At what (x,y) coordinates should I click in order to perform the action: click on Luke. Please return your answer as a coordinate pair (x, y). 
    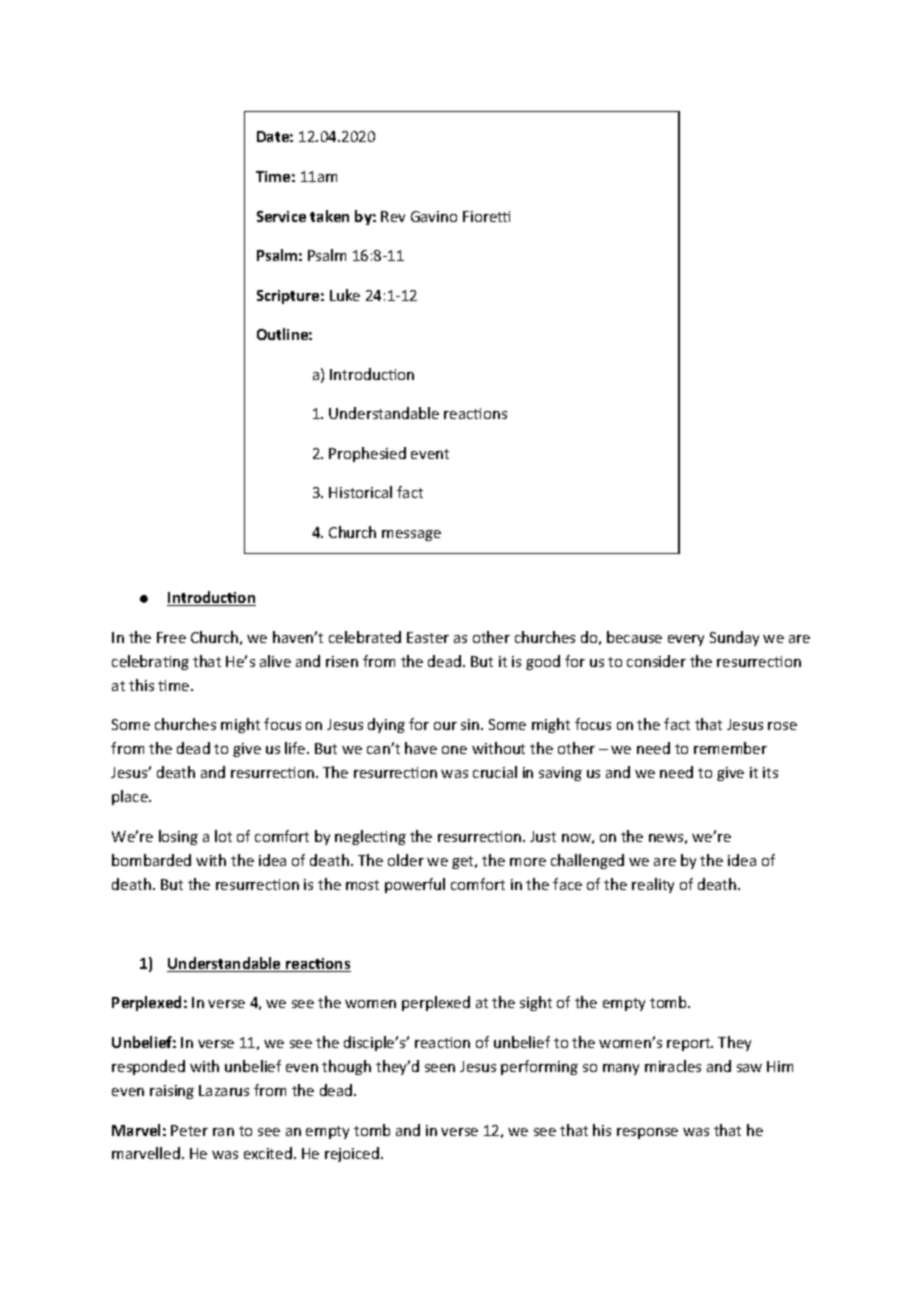
    Looking at the image, I should click on (345, 295).
